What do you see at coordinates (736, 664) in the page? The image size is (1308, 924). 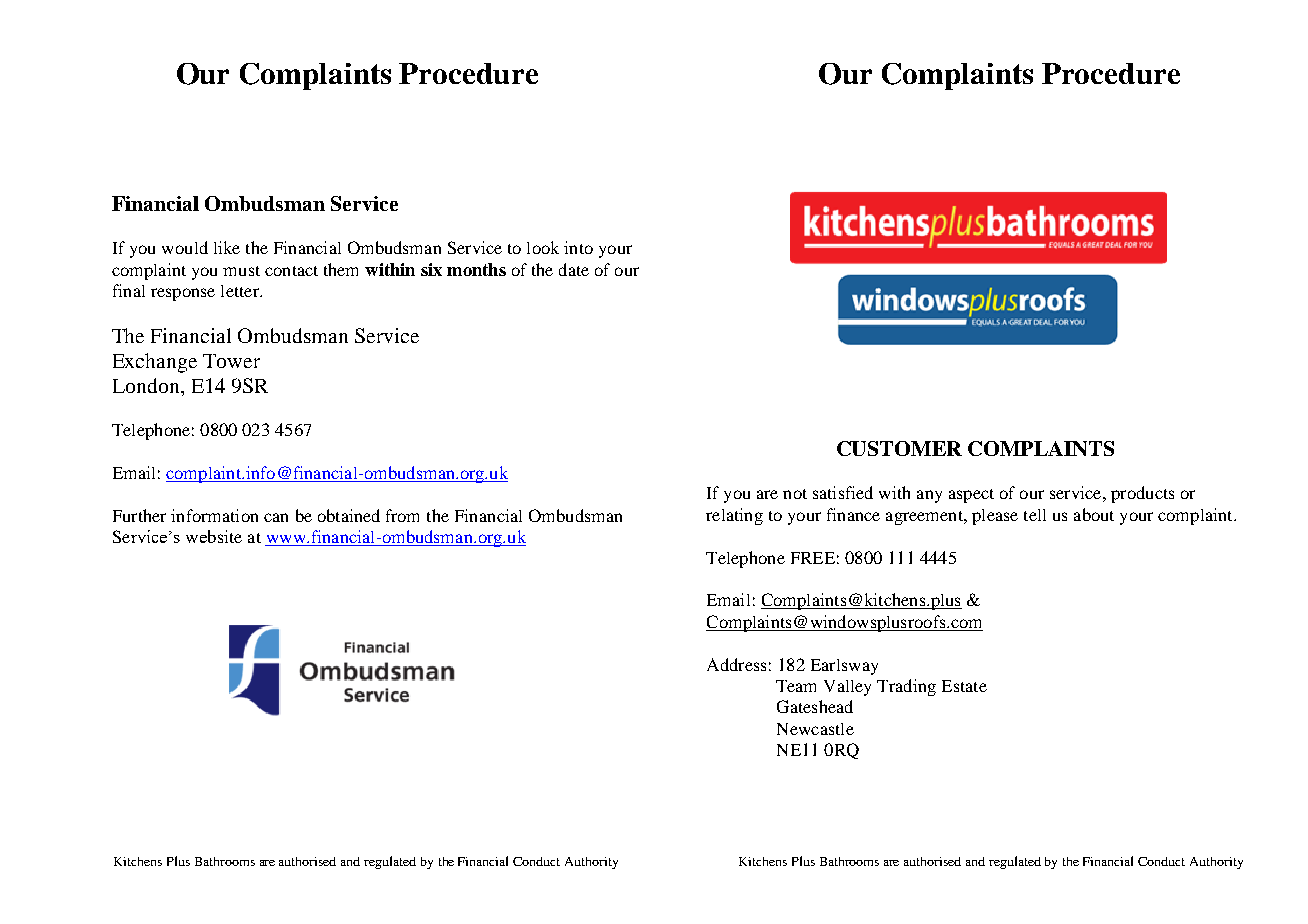 I see `Address` at bounding box center [736, 664].
